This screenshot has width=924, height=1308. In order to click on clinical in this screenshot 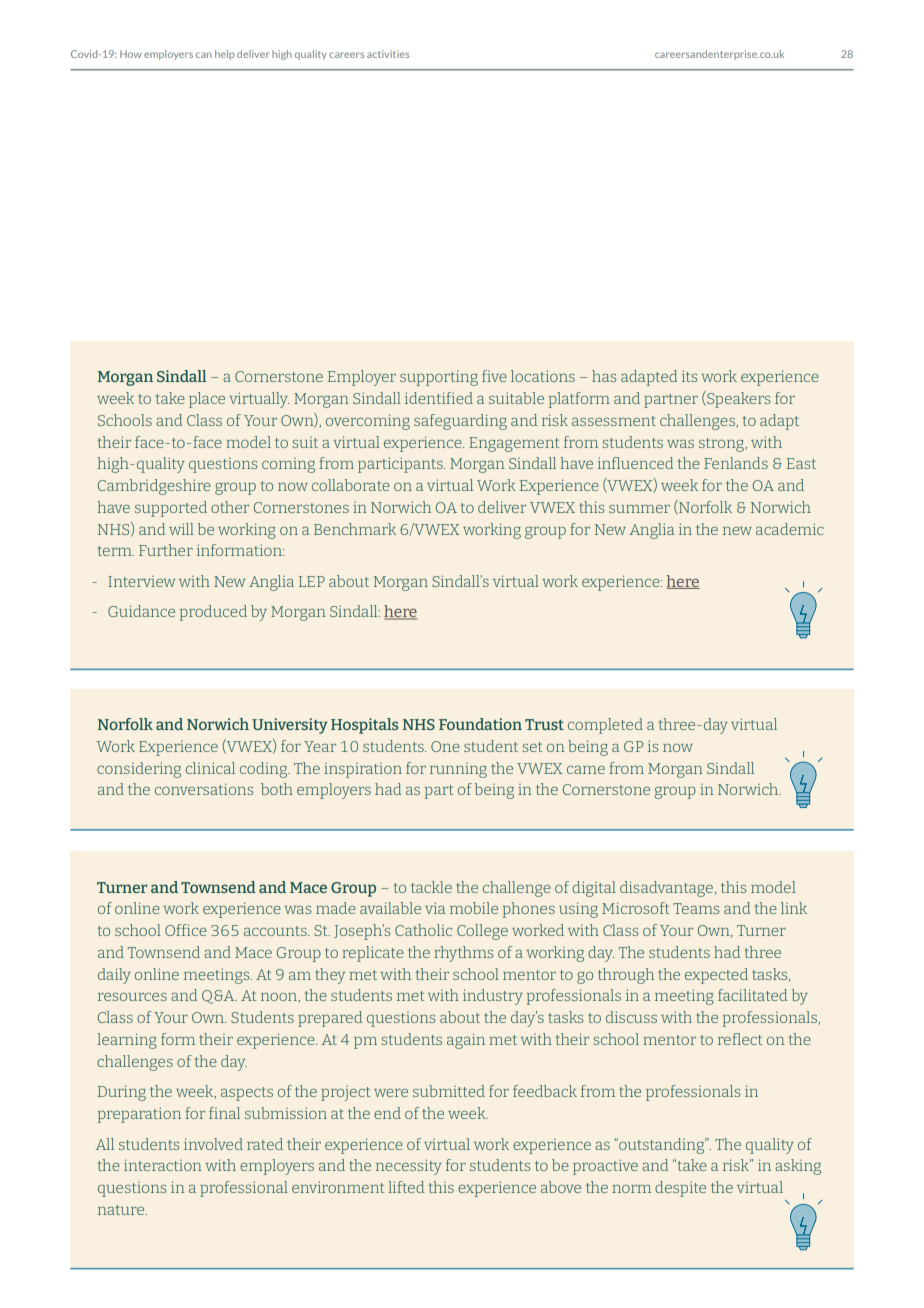, I will do `click(210, 768)`.
